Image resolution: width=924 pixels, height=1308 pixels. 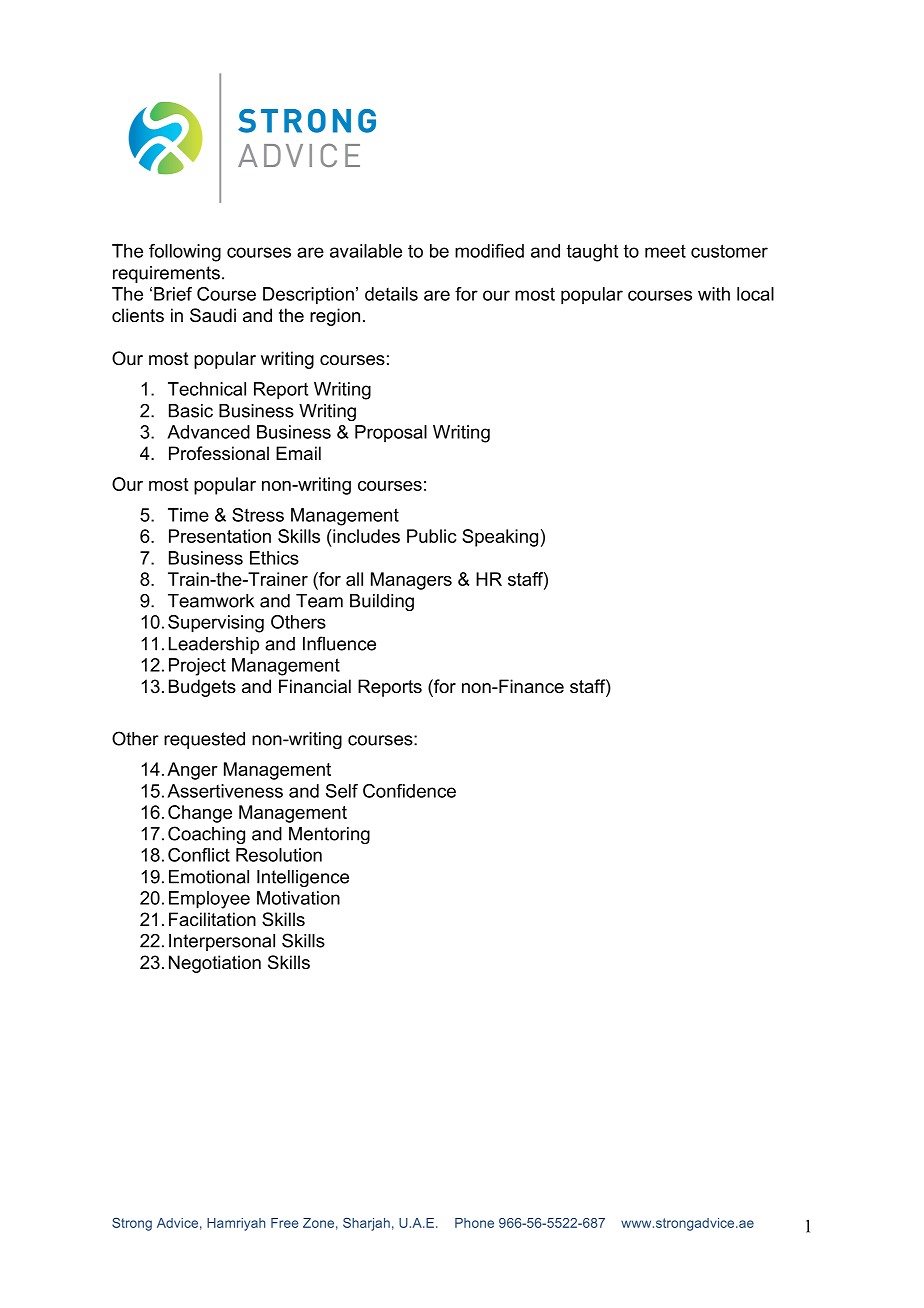 I want to click on Confidence, so click(x=409, y=791).
